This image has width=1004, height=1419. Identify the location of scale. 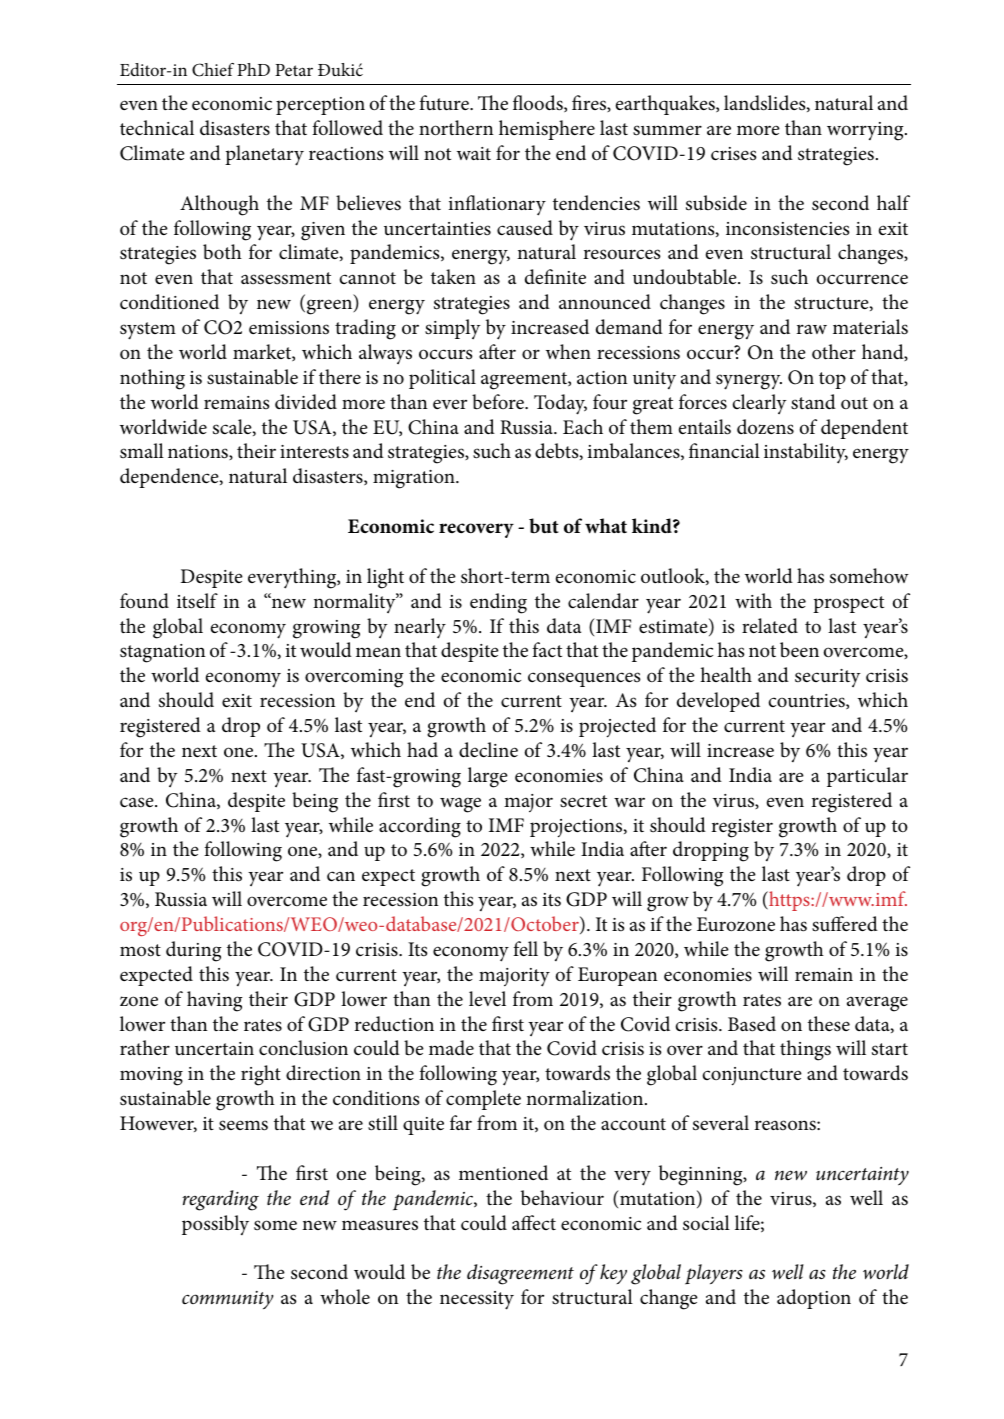
(233, 427).
